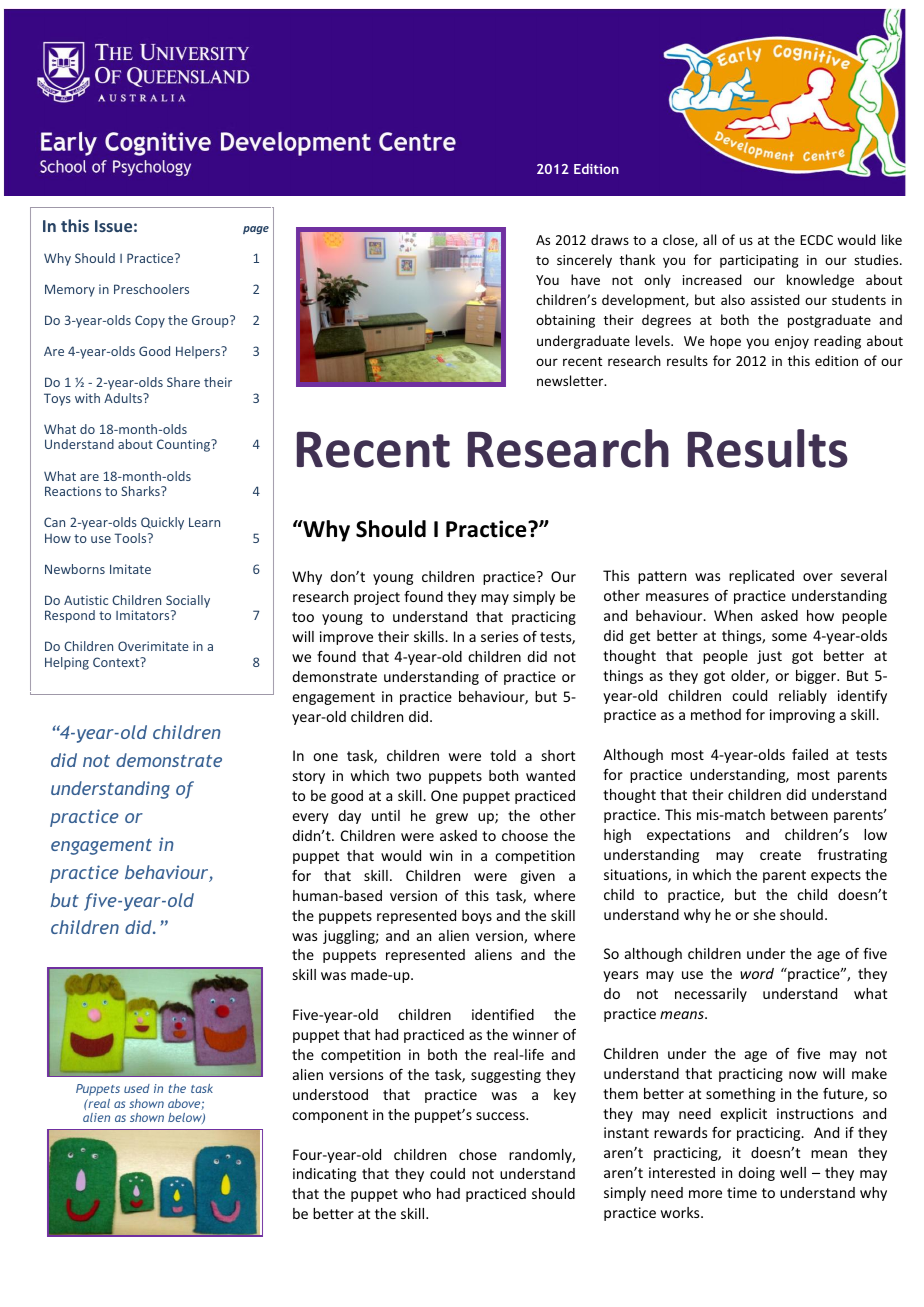 Image resolution: width=924 pixels, height=1307 pixels. What do you see at coordinates (503, 755) in the page?
I see `told` at bounding box center [503, 755].
